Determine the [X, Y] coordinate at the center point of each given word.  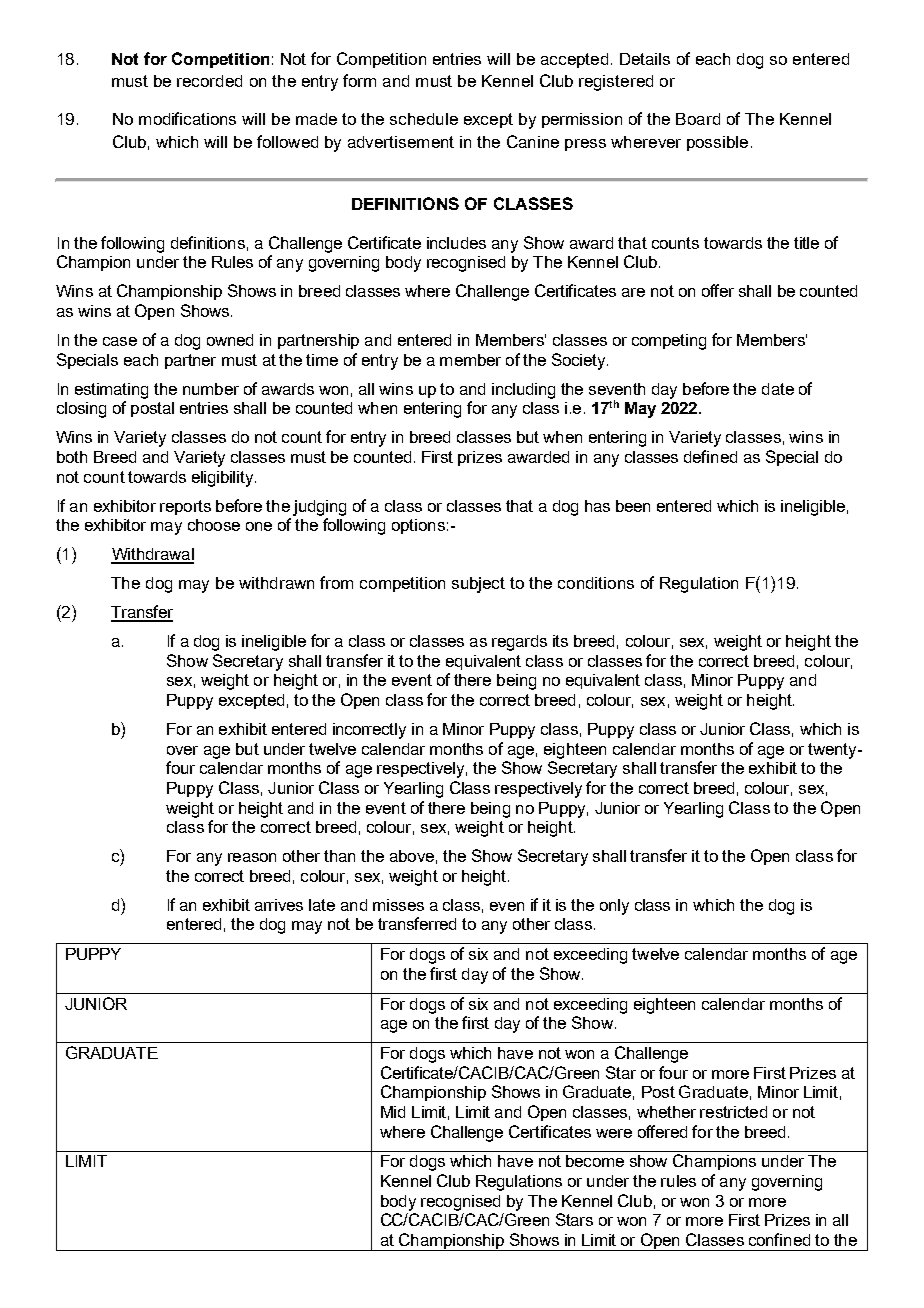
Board [698, 119]
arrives [279, 905]
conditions [596, 583]
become [595, 1161]
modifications [187, 118]
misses [398, 905]
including [523, 391]
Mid [393, 1112]
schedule [424, 119]
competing [669, 342]
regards [519, 643]
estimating [111, 391]
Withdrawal [152, 555]
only [614, 907]
